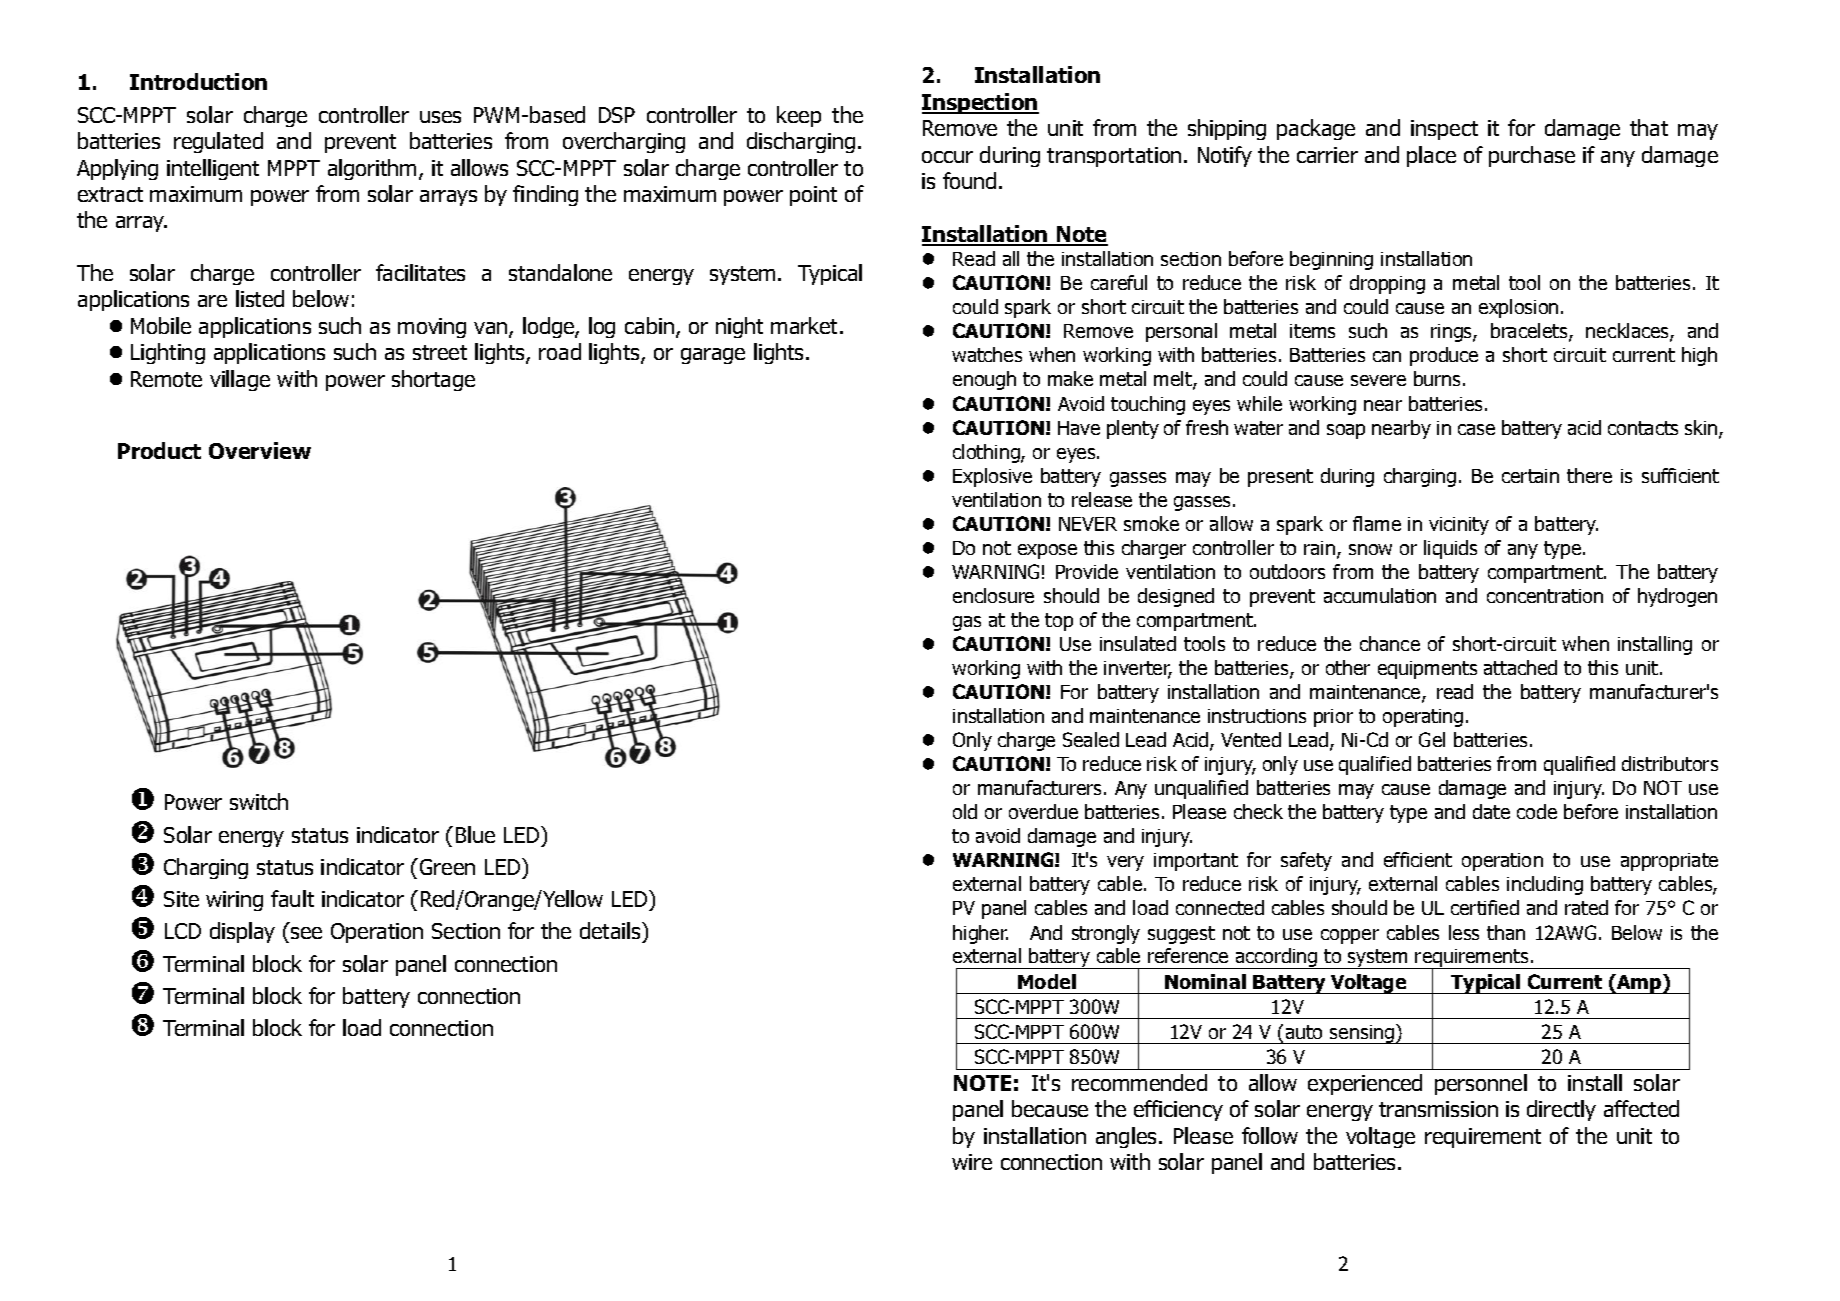 This page has height=1301, width=1840. What do you see at coordinates (218, 142) in the page?
I see `regulated` at bounding box center [218, 142].
